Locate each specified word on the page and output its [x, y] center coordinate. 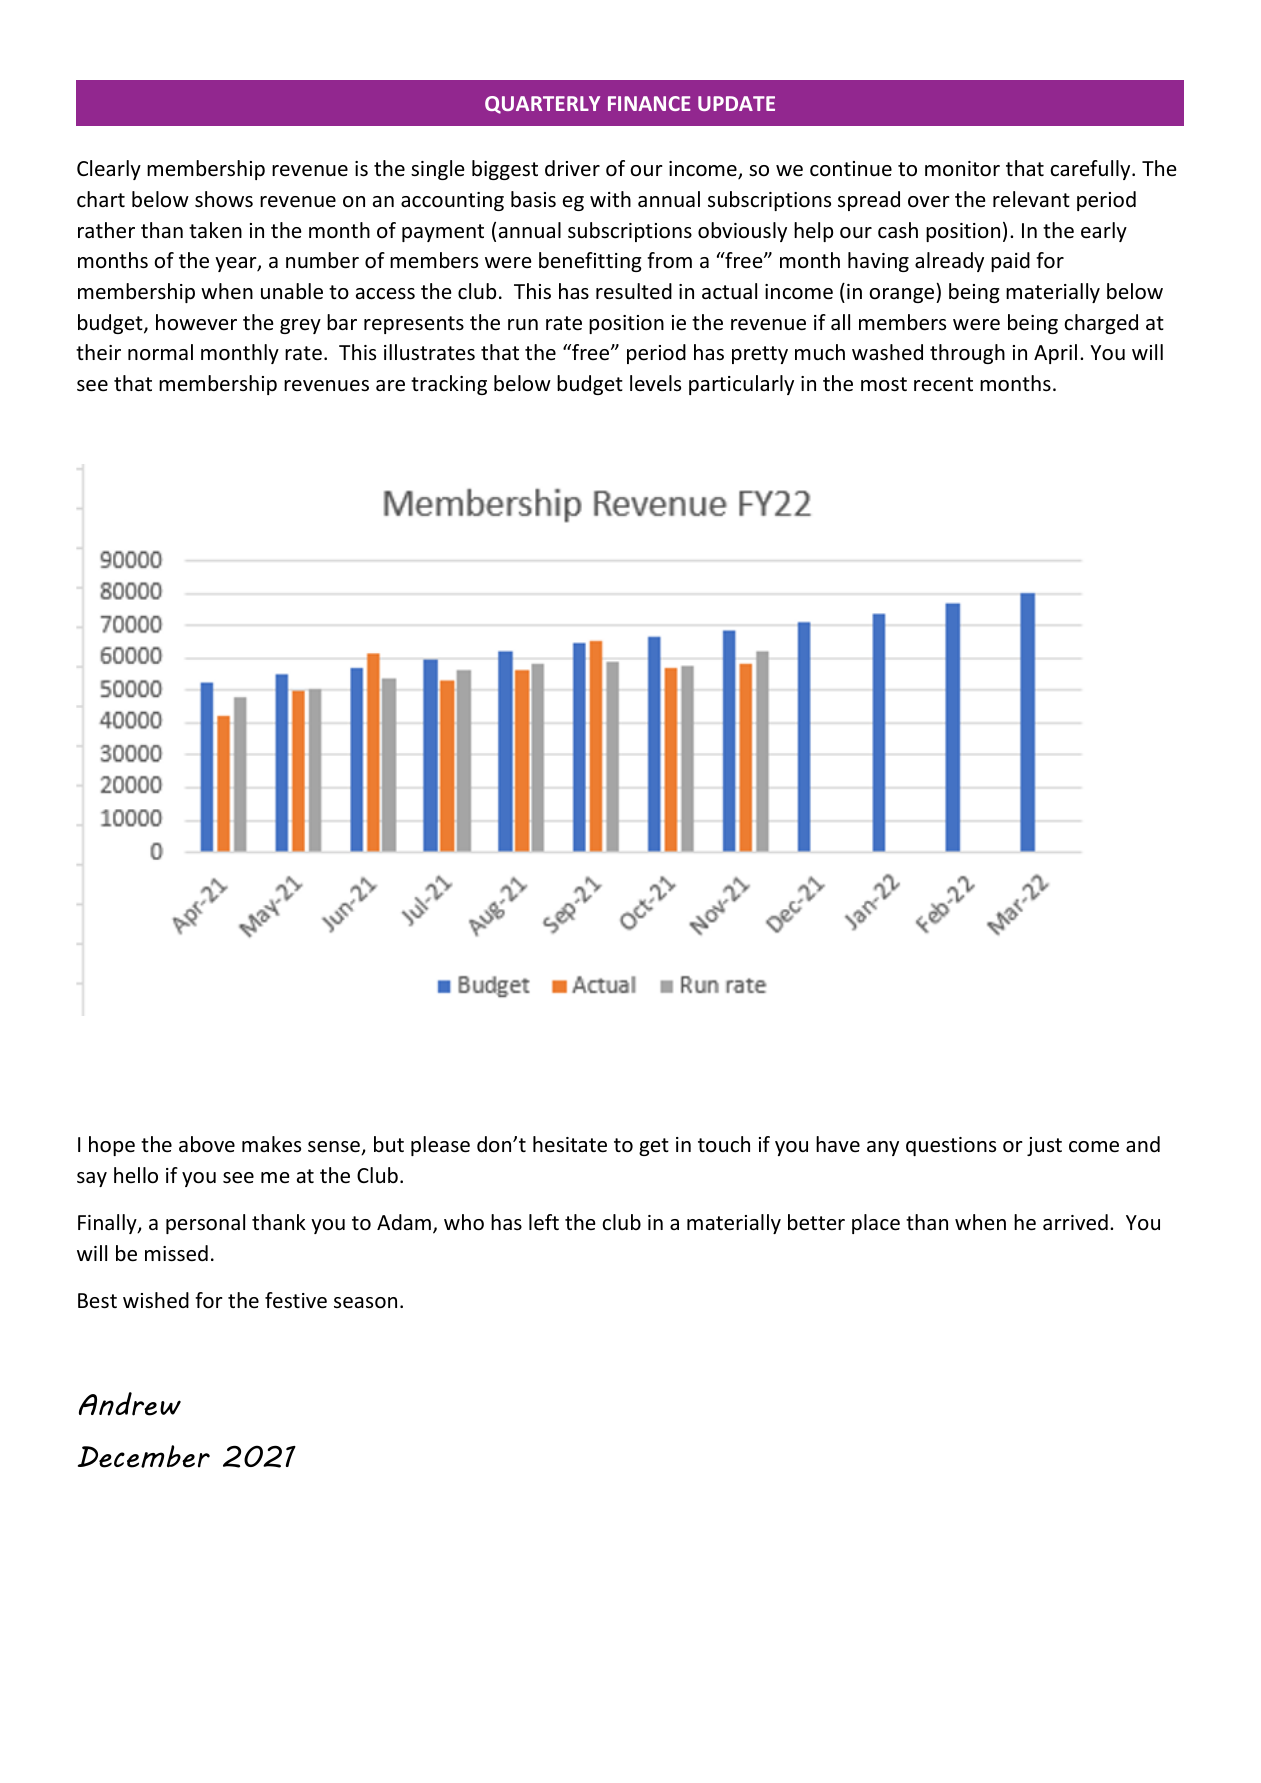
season [365, 1303]
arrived [1075, 1222]
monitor [962, 169]
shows [224, 199]
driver [572, 168]
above [207, 1144]
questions [951, 1146]
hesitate [570, 1144]
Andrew [130, 1404]
